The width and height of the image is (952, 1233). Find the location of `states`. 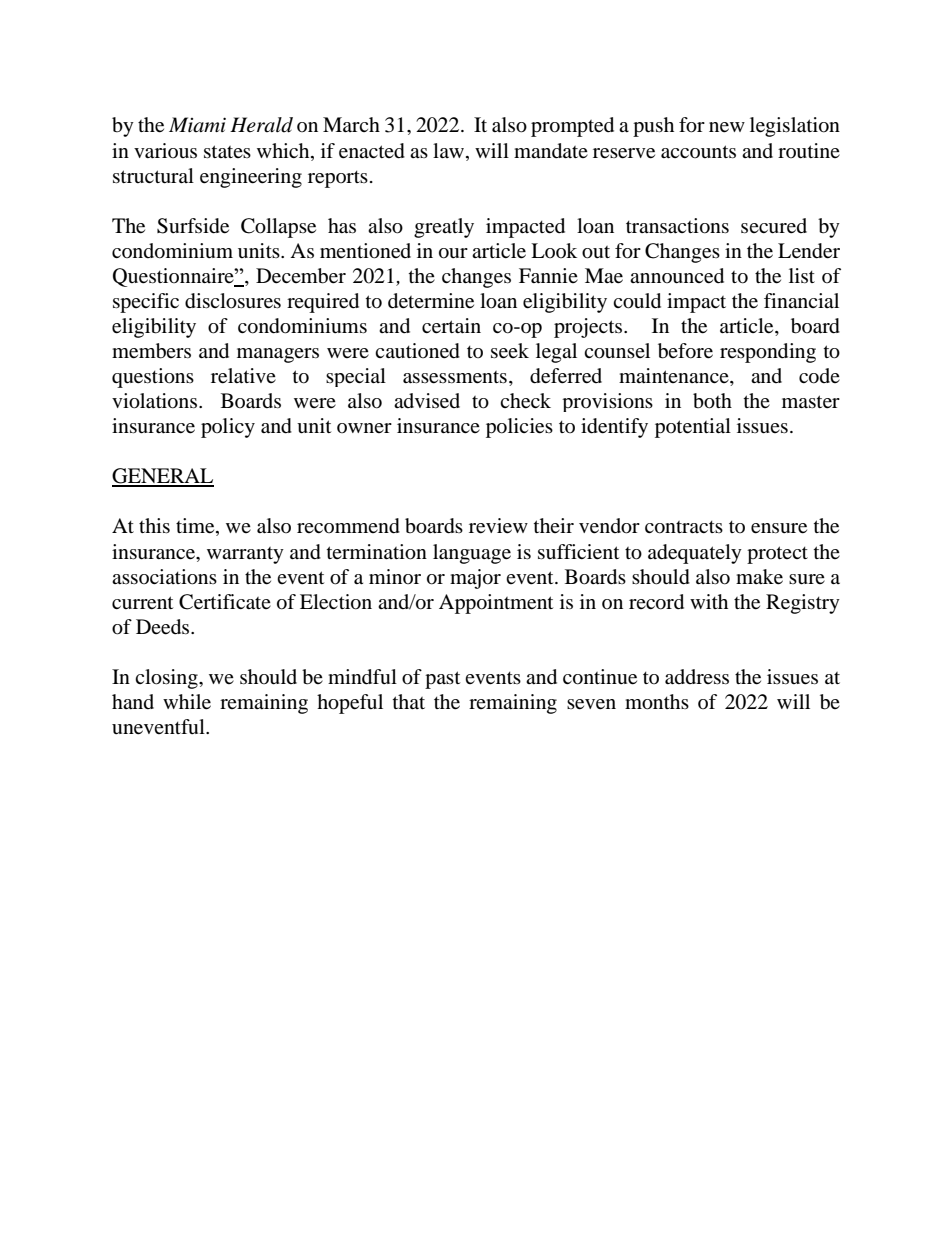

states is located at coordinates (227, 152).
